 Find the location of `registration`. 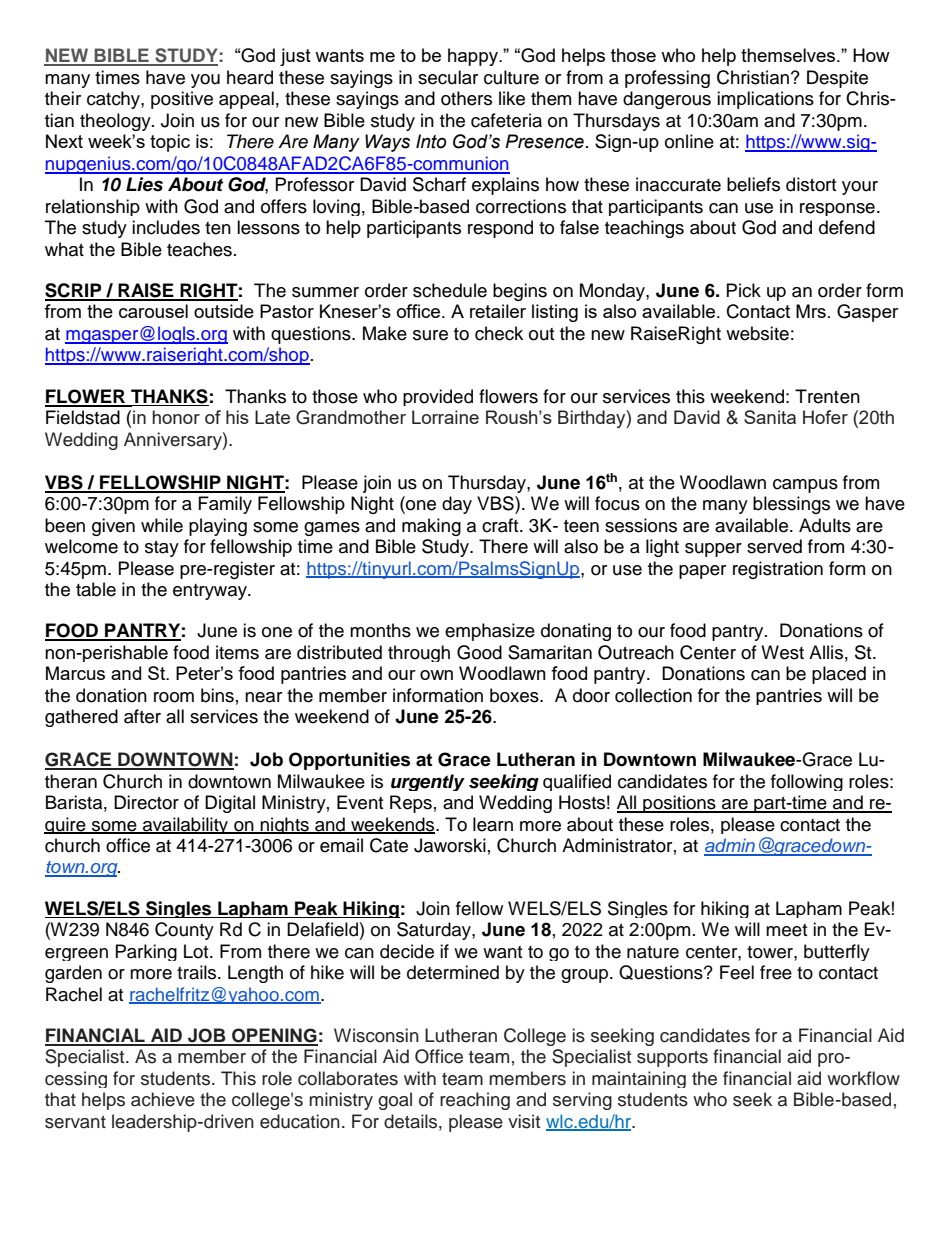

registration is located at coordinates (778, 570).
